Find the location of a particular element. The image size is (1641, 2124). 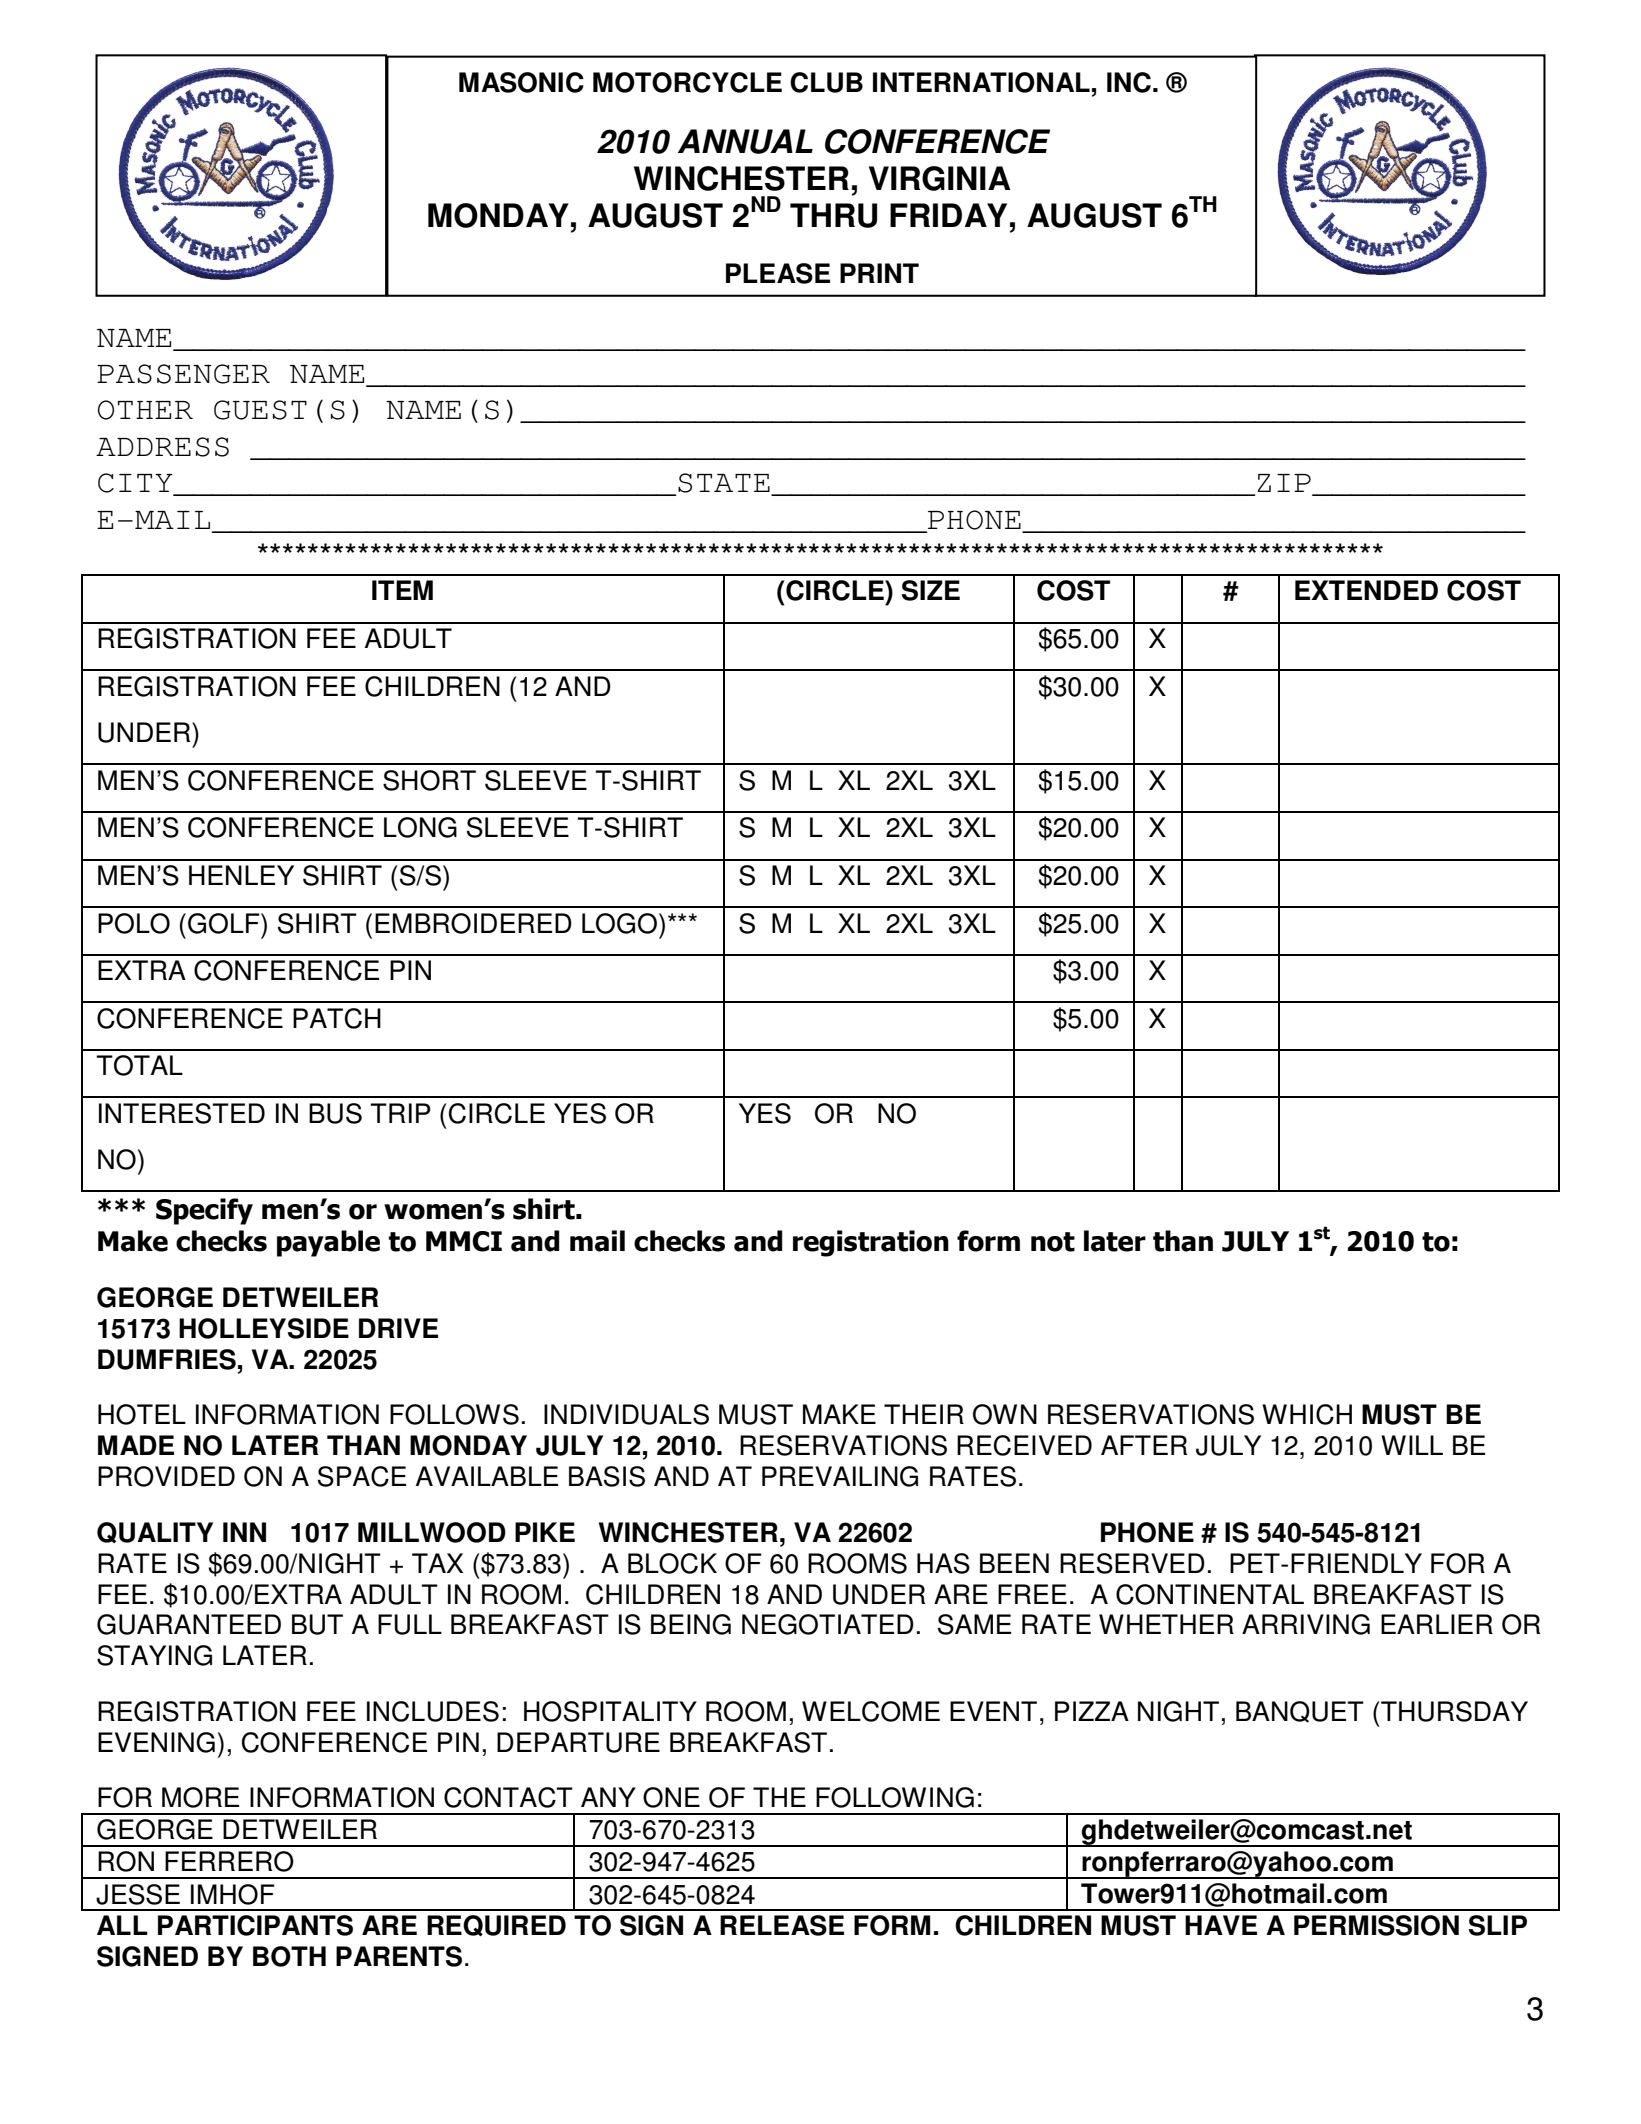

THEIR is located at coordinates (924, 1414).
